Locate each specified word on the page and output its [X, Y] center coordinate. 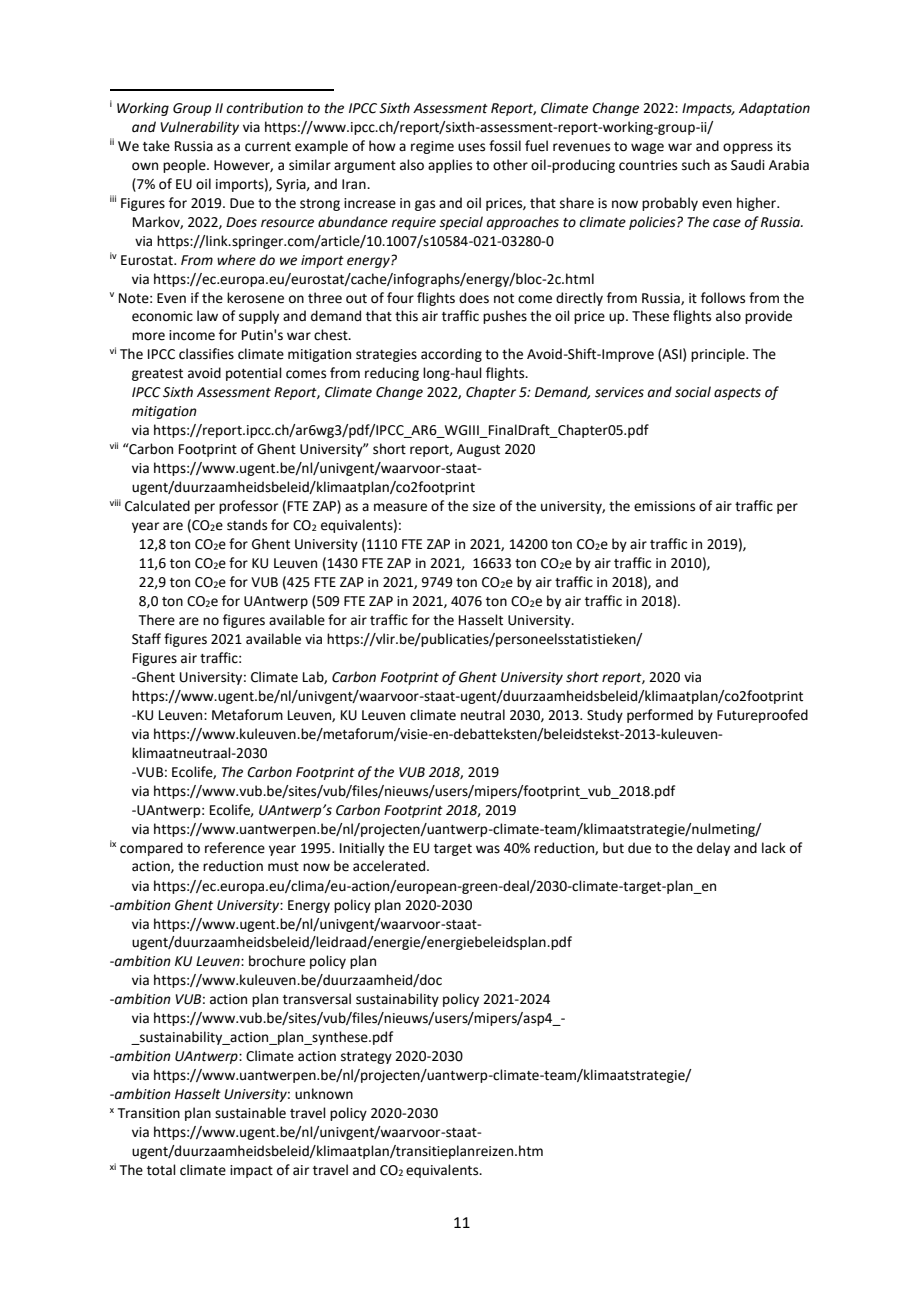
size [484, 506]
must [283, 867]
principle [719, 355]
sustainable [250, 1113]
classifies [206, 354]
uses [471, 147]
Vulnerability [199, 128]
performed [660, 716]
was [488, 849]
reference [235, 848]
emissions [664, 506]
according [451, 355]
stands [247, 525]
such [696, 165]
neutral [483, 715]
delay [713, 849]
